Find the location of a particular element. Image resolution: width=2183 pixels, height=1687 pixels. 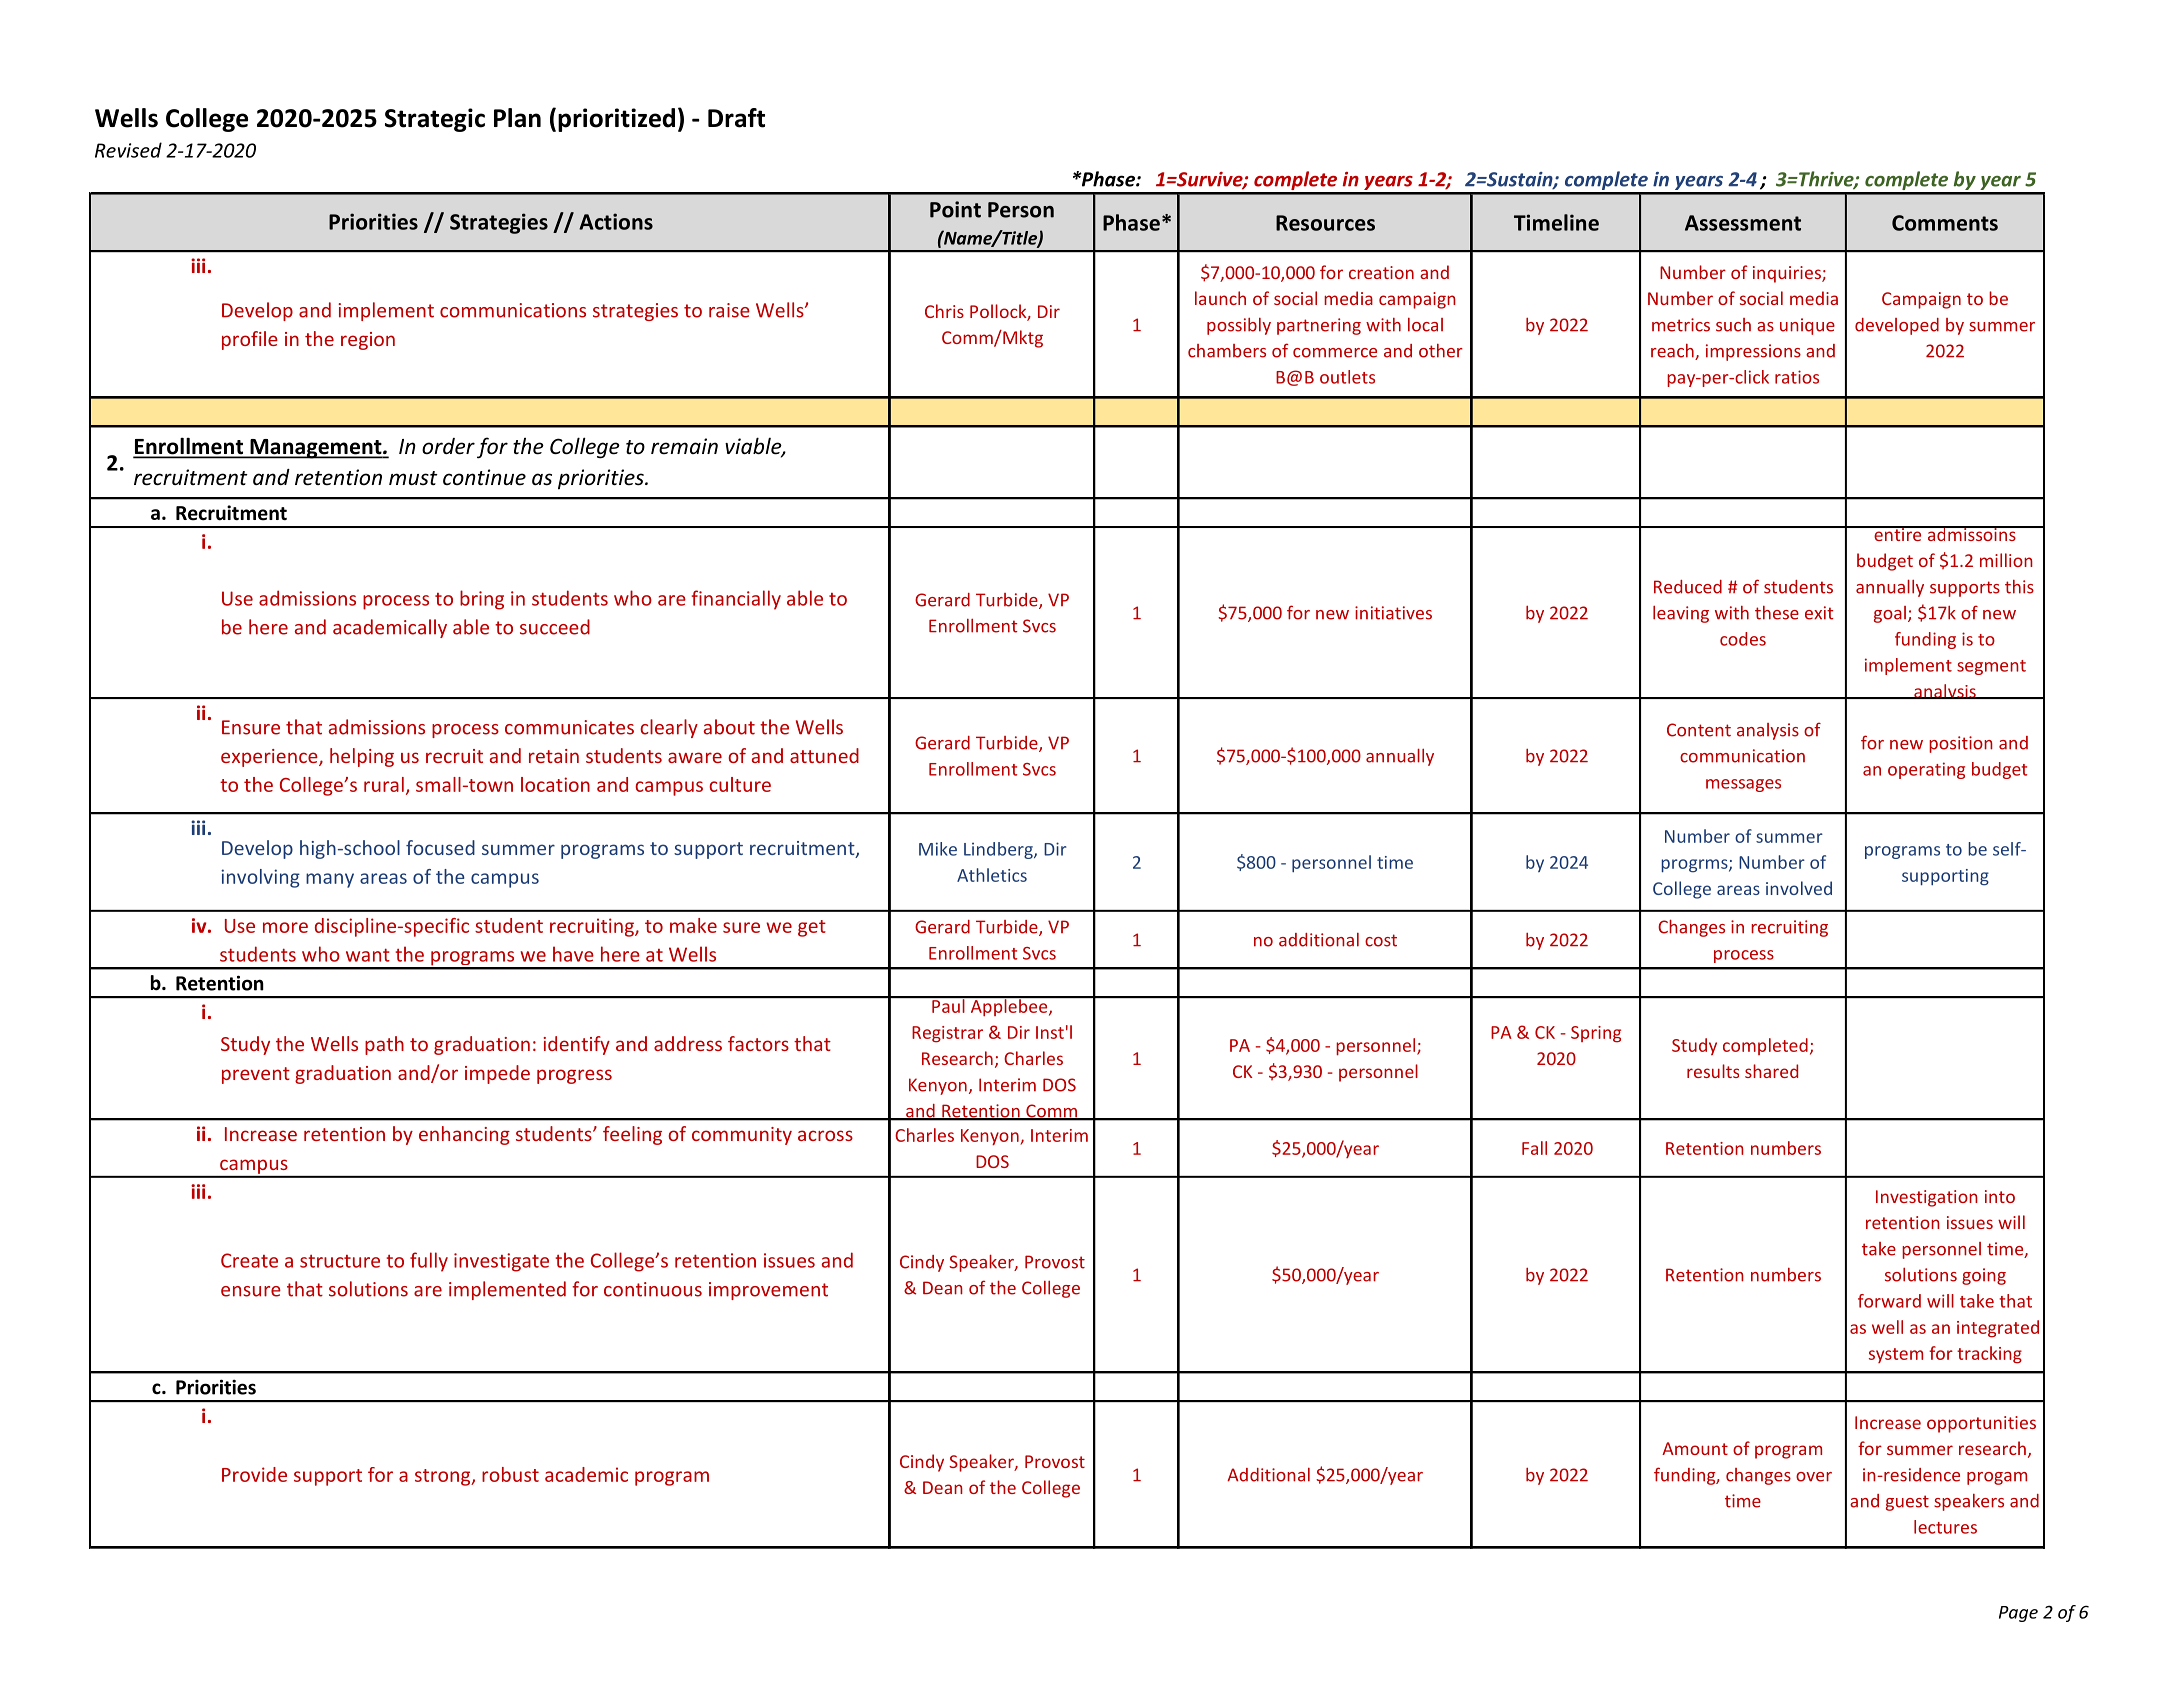

prevent is located at coordinates (256, 1075).
